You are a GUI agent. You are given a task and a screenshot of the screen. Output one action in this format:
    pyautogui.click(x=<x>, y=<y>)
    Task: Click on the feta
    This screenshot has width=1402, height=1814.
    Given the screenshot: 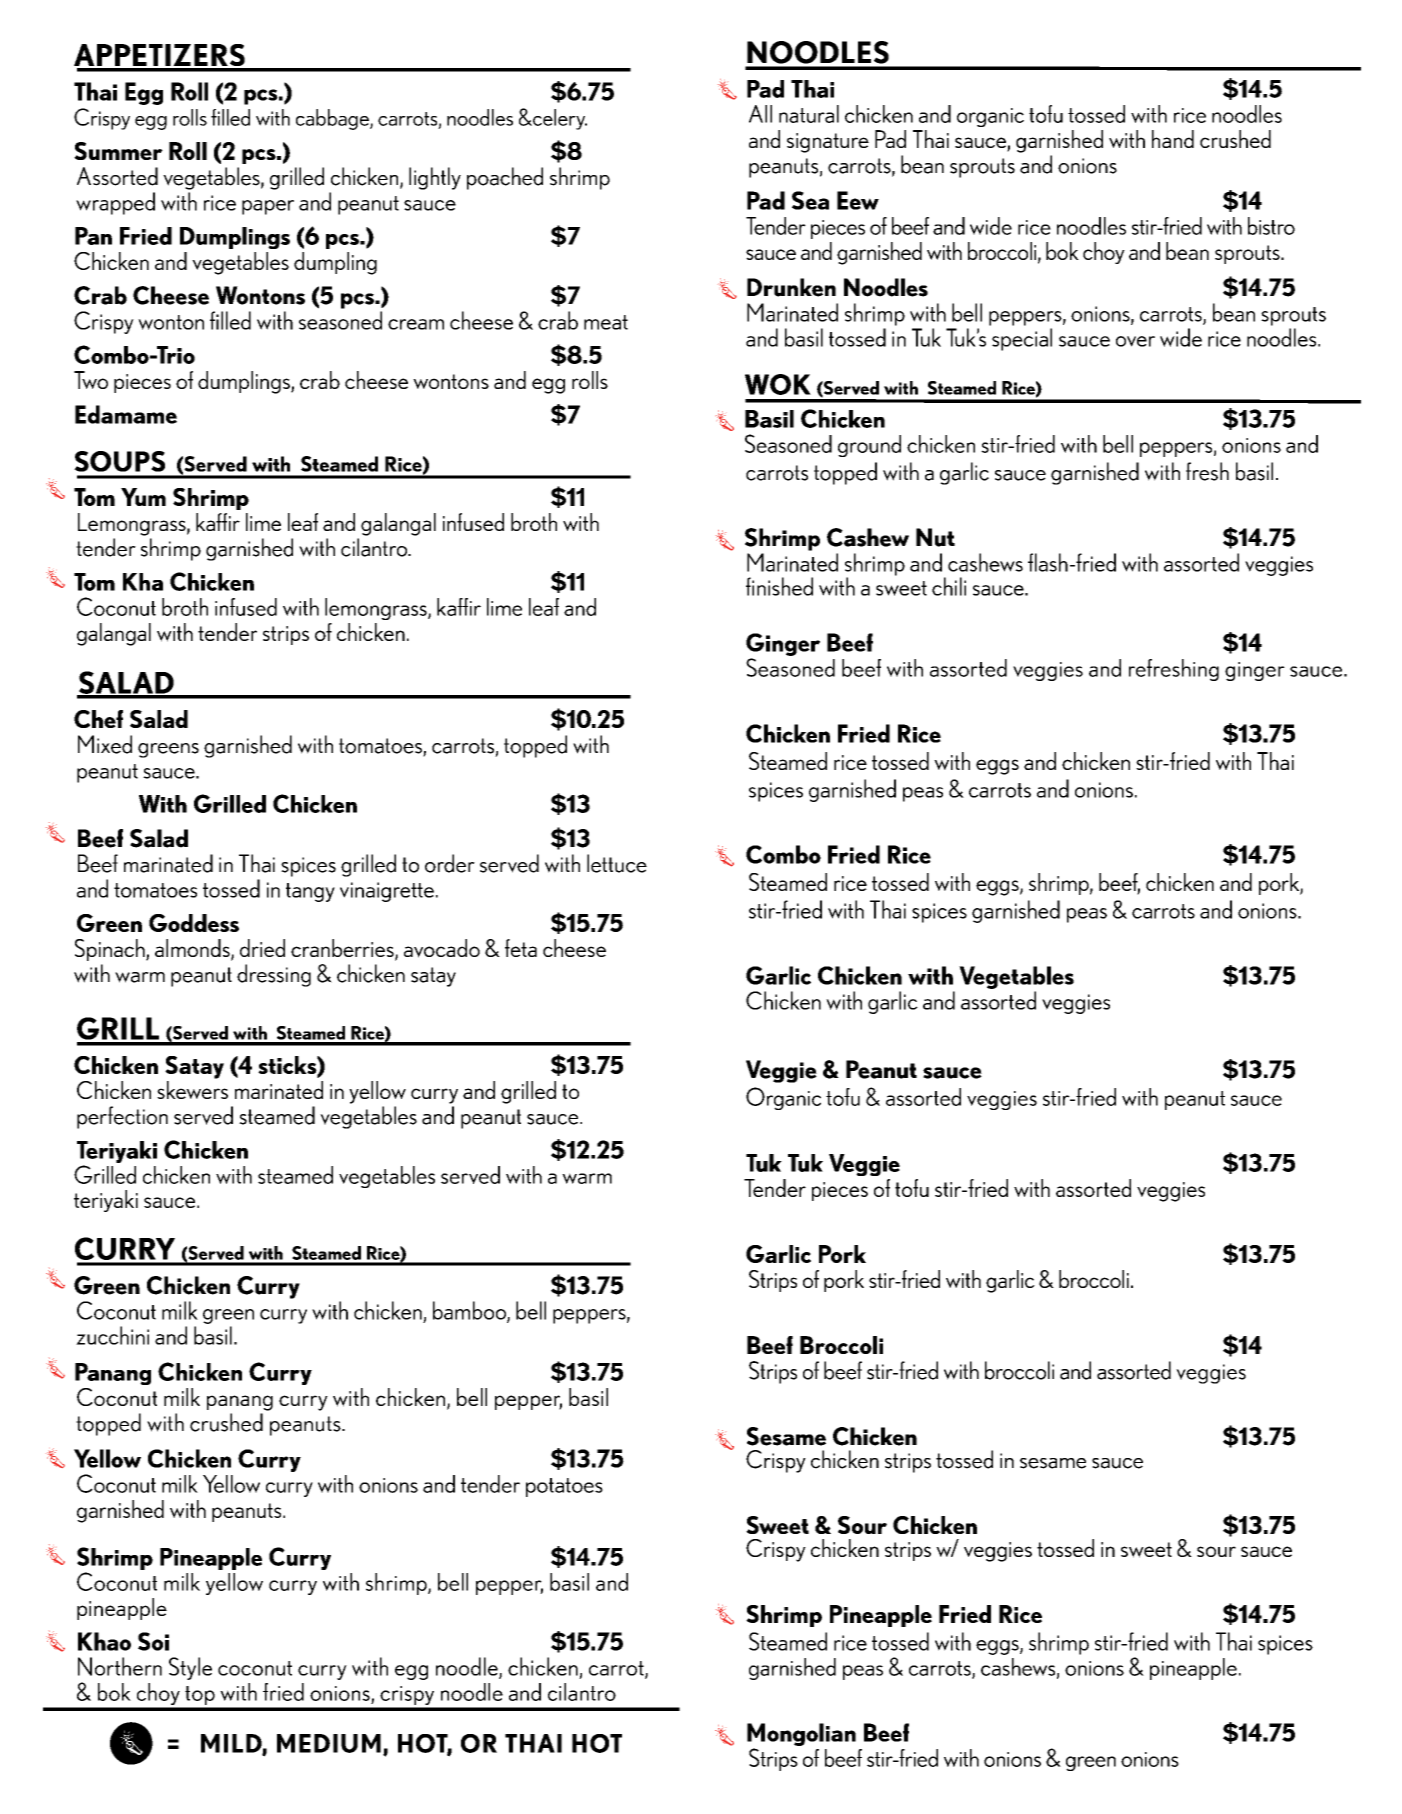 What is the action you would take?
    pyautogui.click(x=521, y=948)
